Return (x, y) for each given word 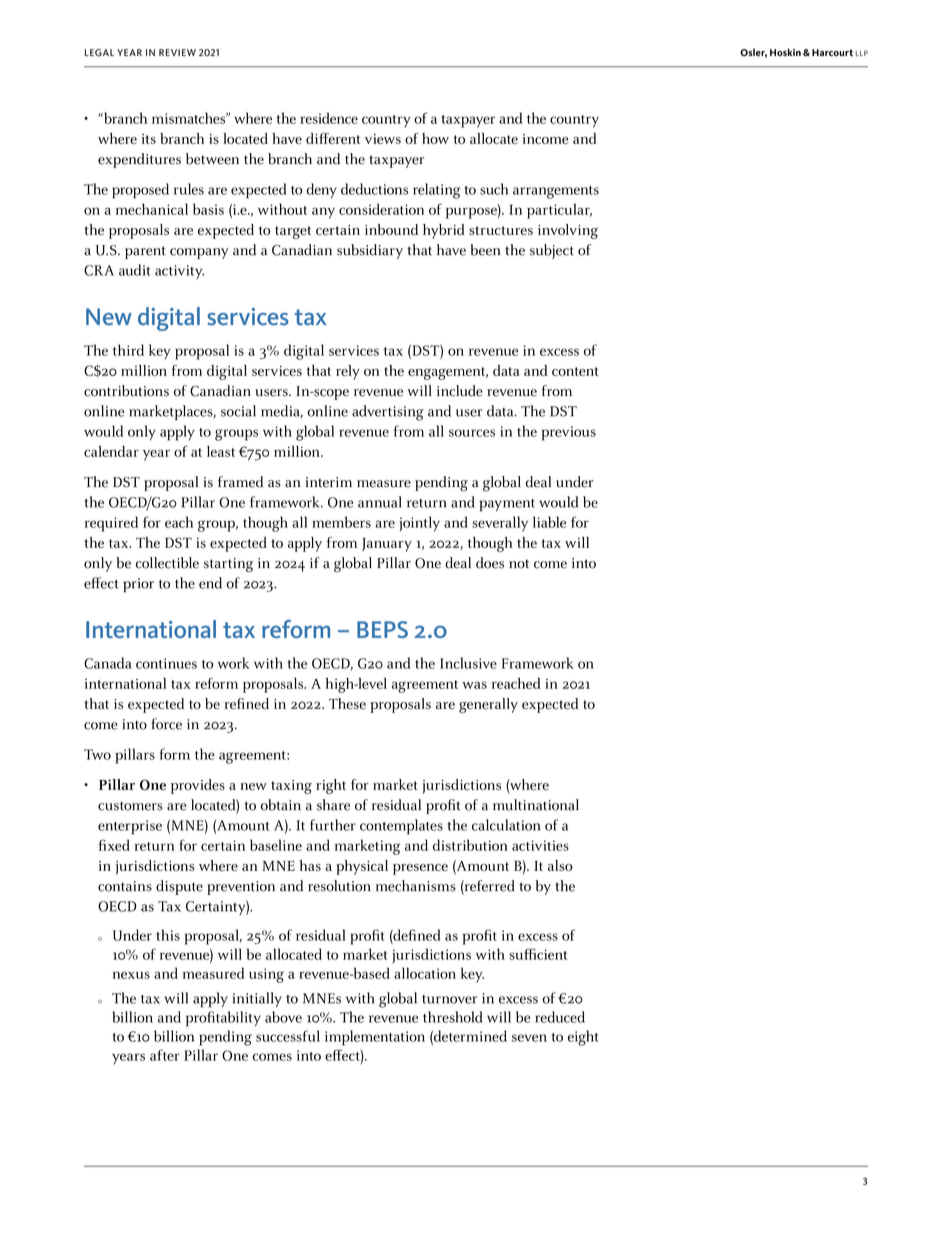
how (435, 138)
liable (549, 522)
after (165, 1055)
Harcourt (832, 52)
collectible (167, 563)
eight (583, 1038)
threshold (453, 1017)
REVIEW (177, 52)
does (490, 563)
